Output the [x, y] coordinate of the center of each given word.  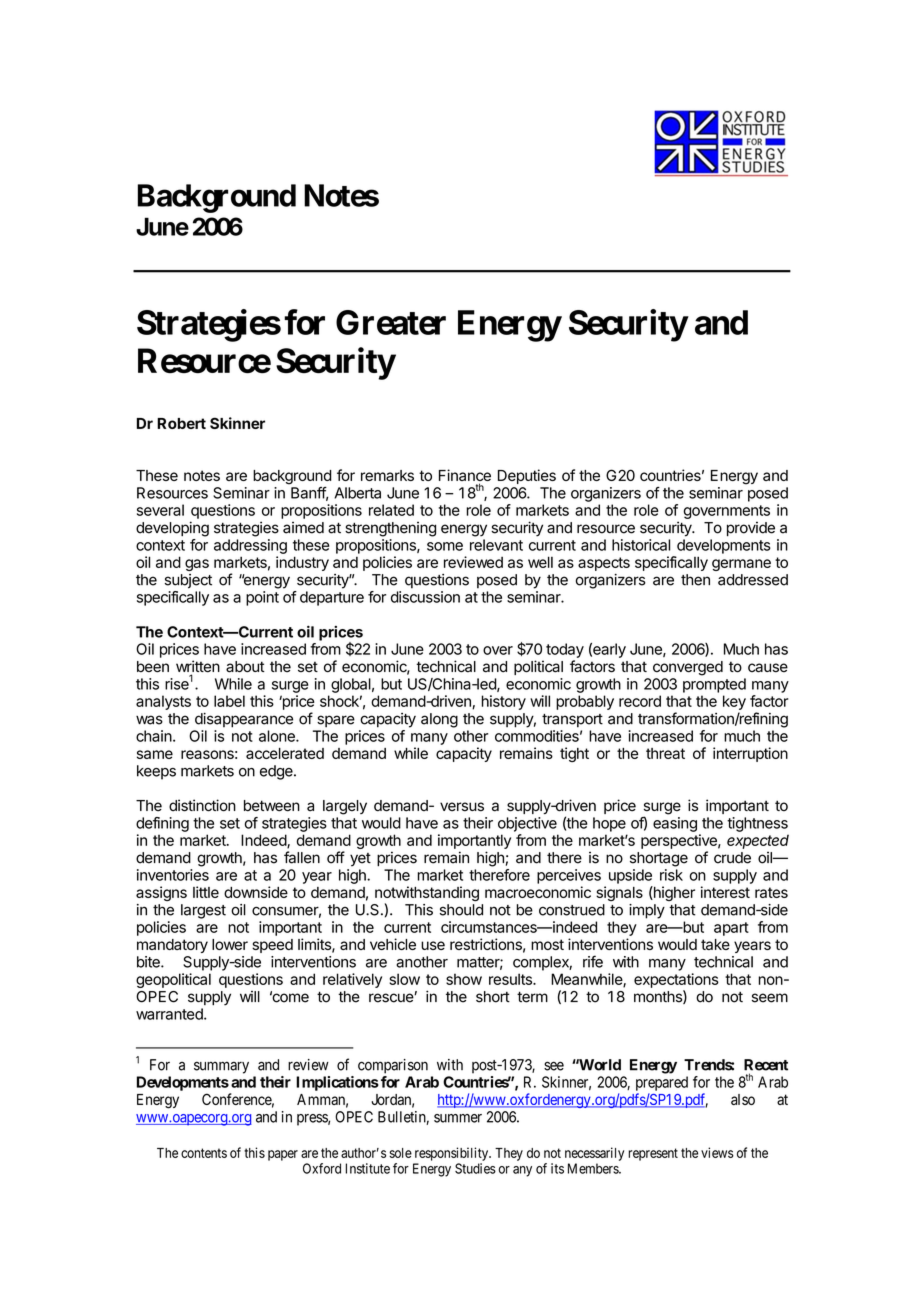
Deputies [527, 476]
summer [458, 1118]
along [439, 720]
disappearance [244, 720]
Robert [181, 423]
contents [204, 1153]
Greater [391, 322]
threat [665, 753]
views [717, 1152]
